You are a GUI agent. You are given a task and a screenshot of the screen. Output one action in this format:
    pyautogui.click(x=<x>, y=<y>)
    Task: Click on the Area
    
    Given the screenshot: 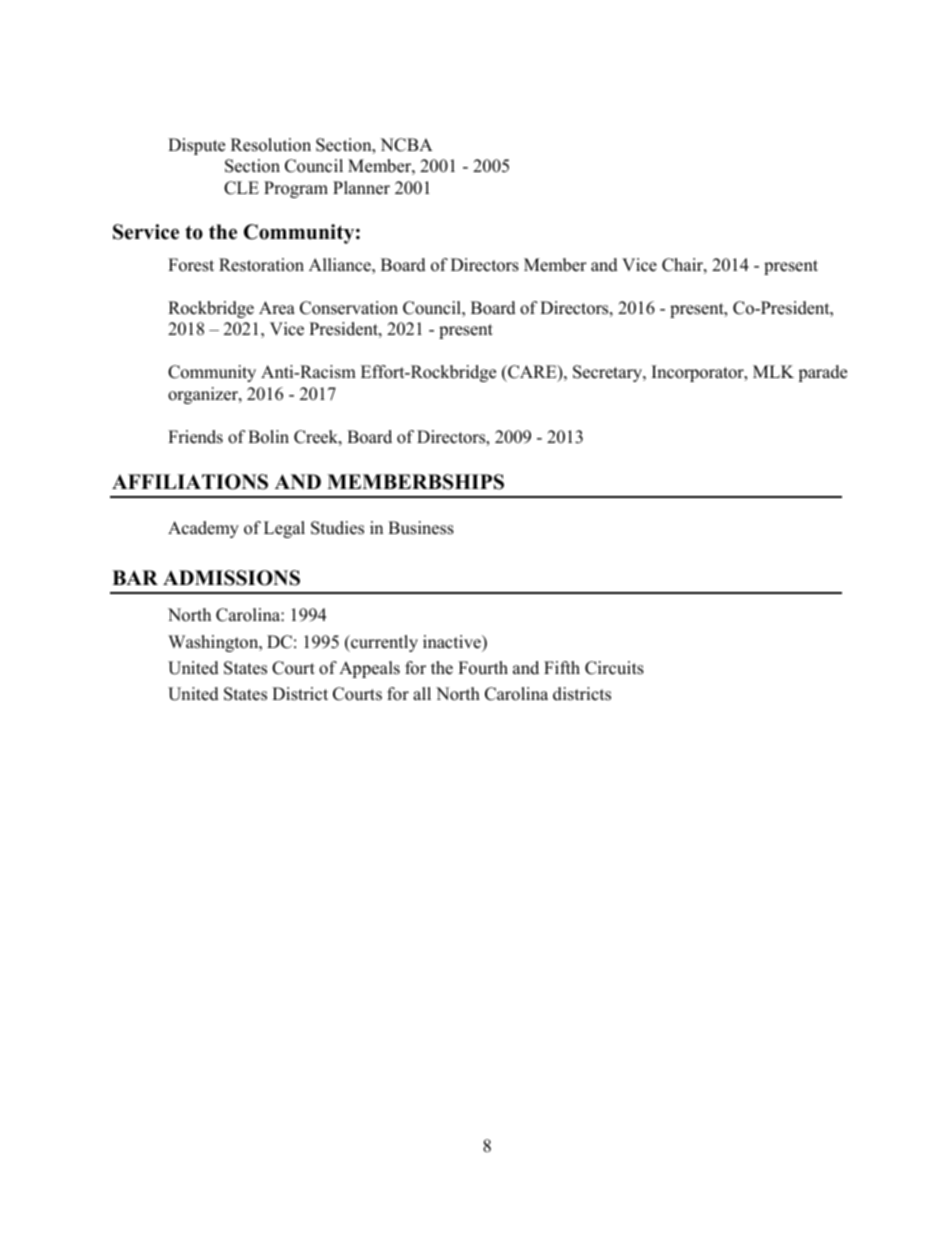 What is the action you would take?
    pyautogui.click(x=277, y=308)
